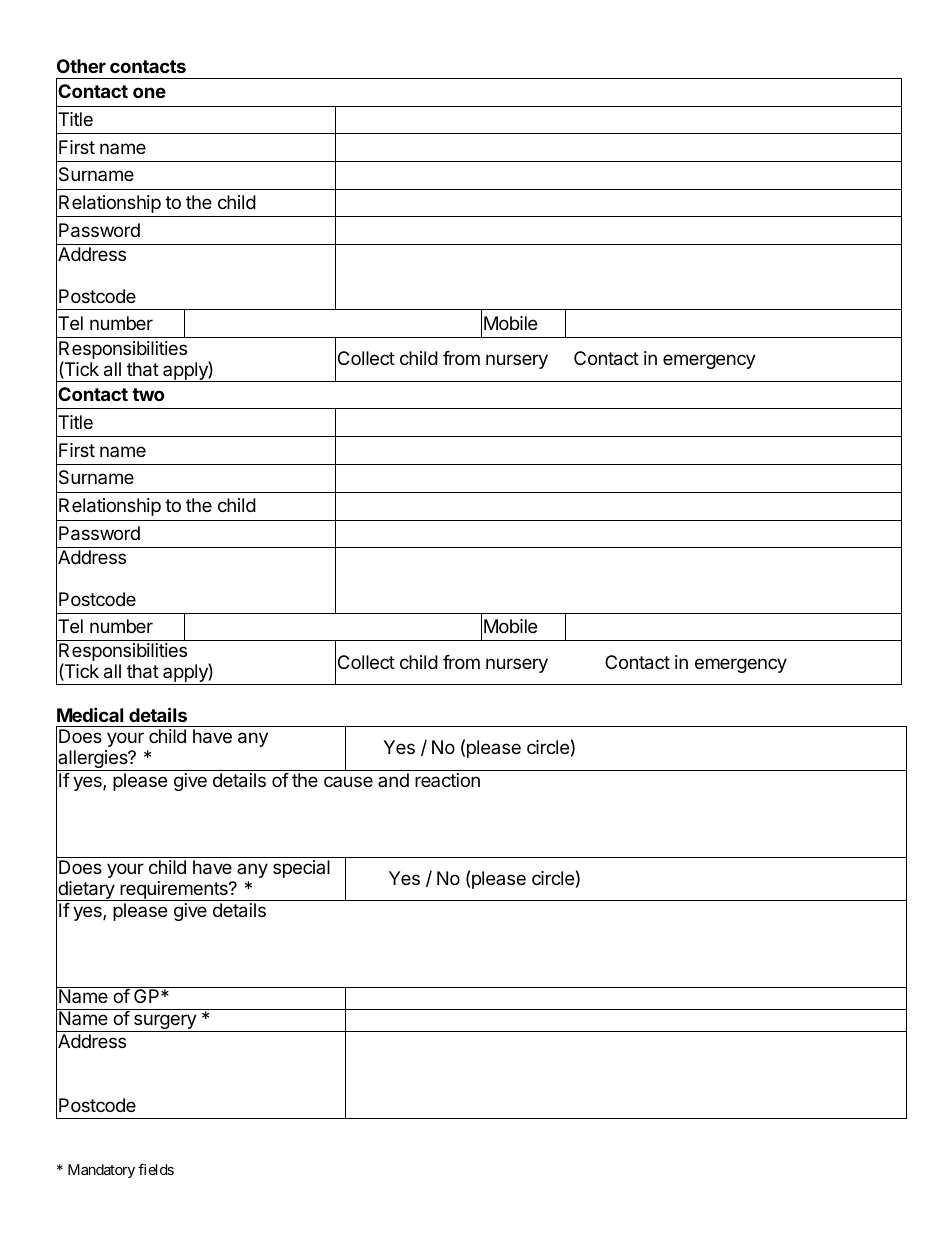 The width and height of the document is (952, 1233). What do you see at coordinates (148, 394) in the document?
I see `two` at bounding box center [148, 394].
